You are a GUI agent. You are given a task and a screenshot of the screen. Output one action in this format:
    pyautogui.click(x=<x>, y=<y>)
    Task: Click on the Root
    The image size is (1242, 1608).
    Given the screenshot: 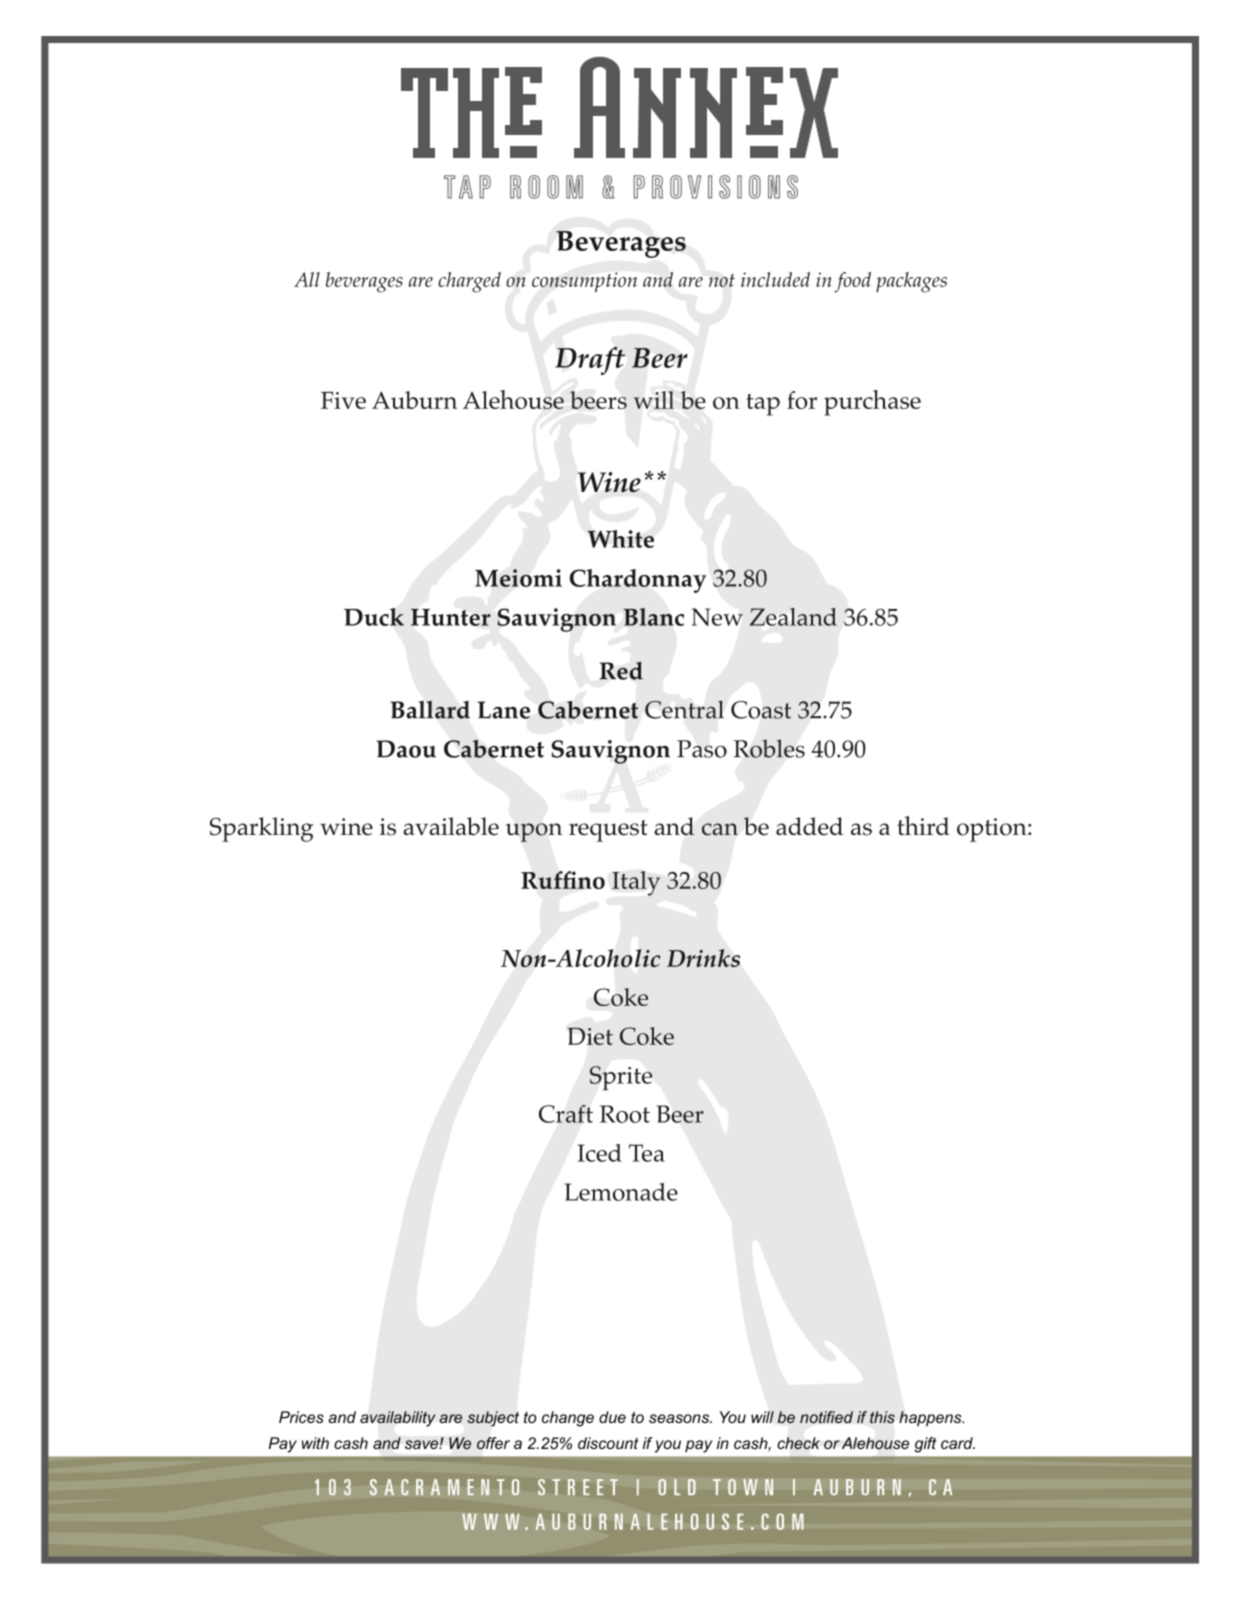 What is the action you would take?
    pyautogui.click(x=625, y=1114)
